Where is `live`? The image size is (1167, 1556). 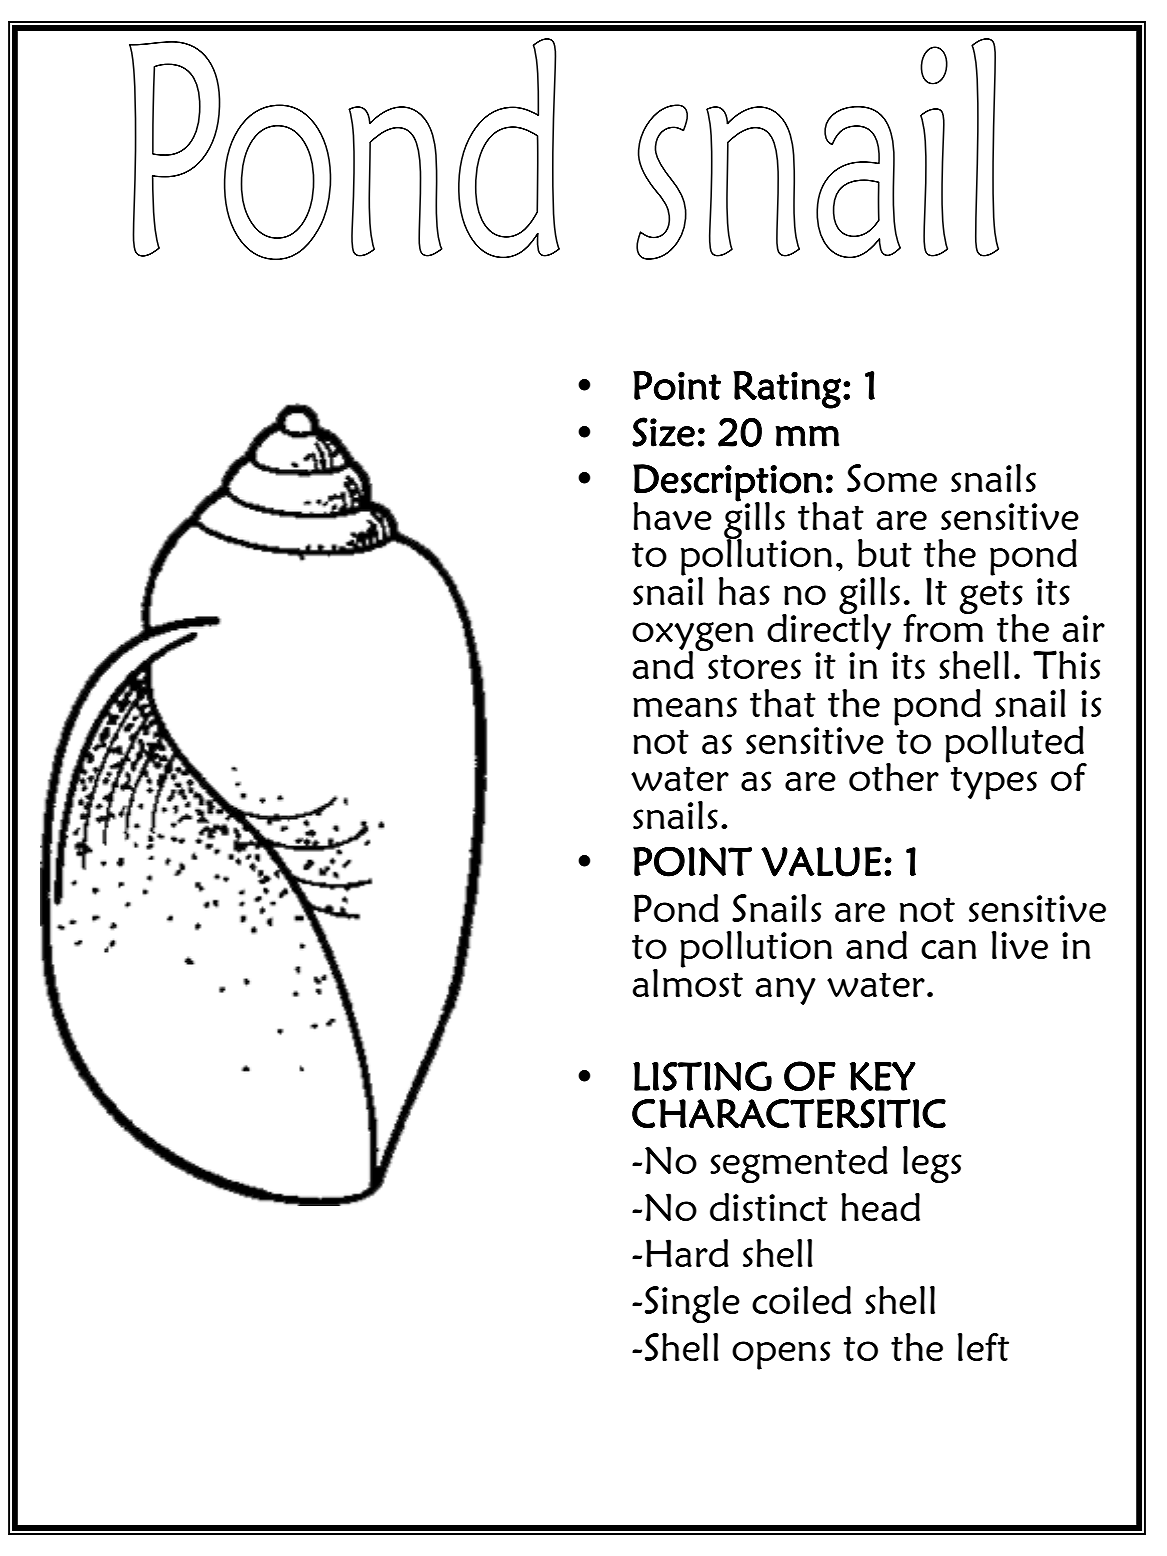 live is located at coordinates (1020, 945).
